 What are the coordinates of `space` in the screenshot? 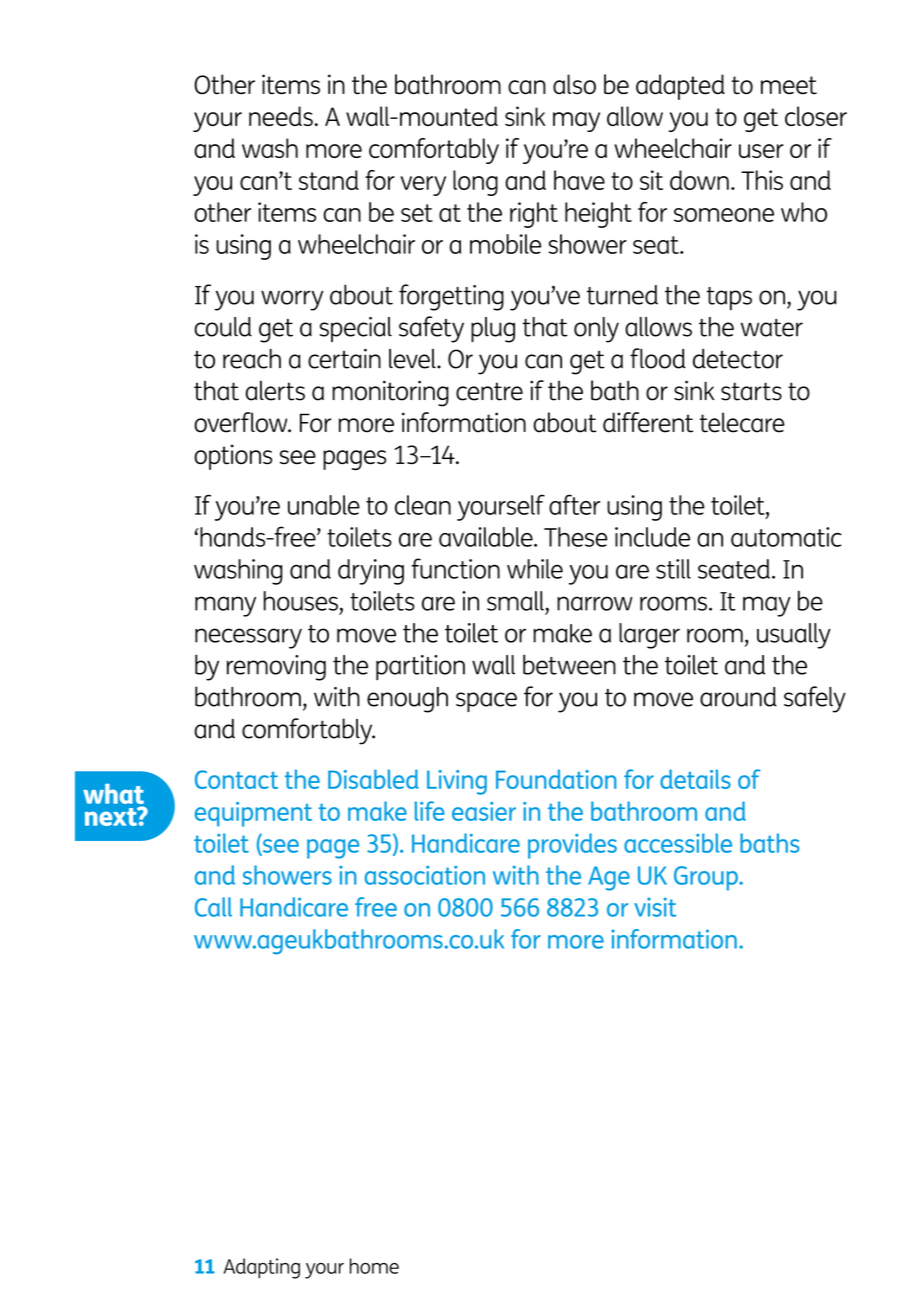 It's located at (486, 702).
